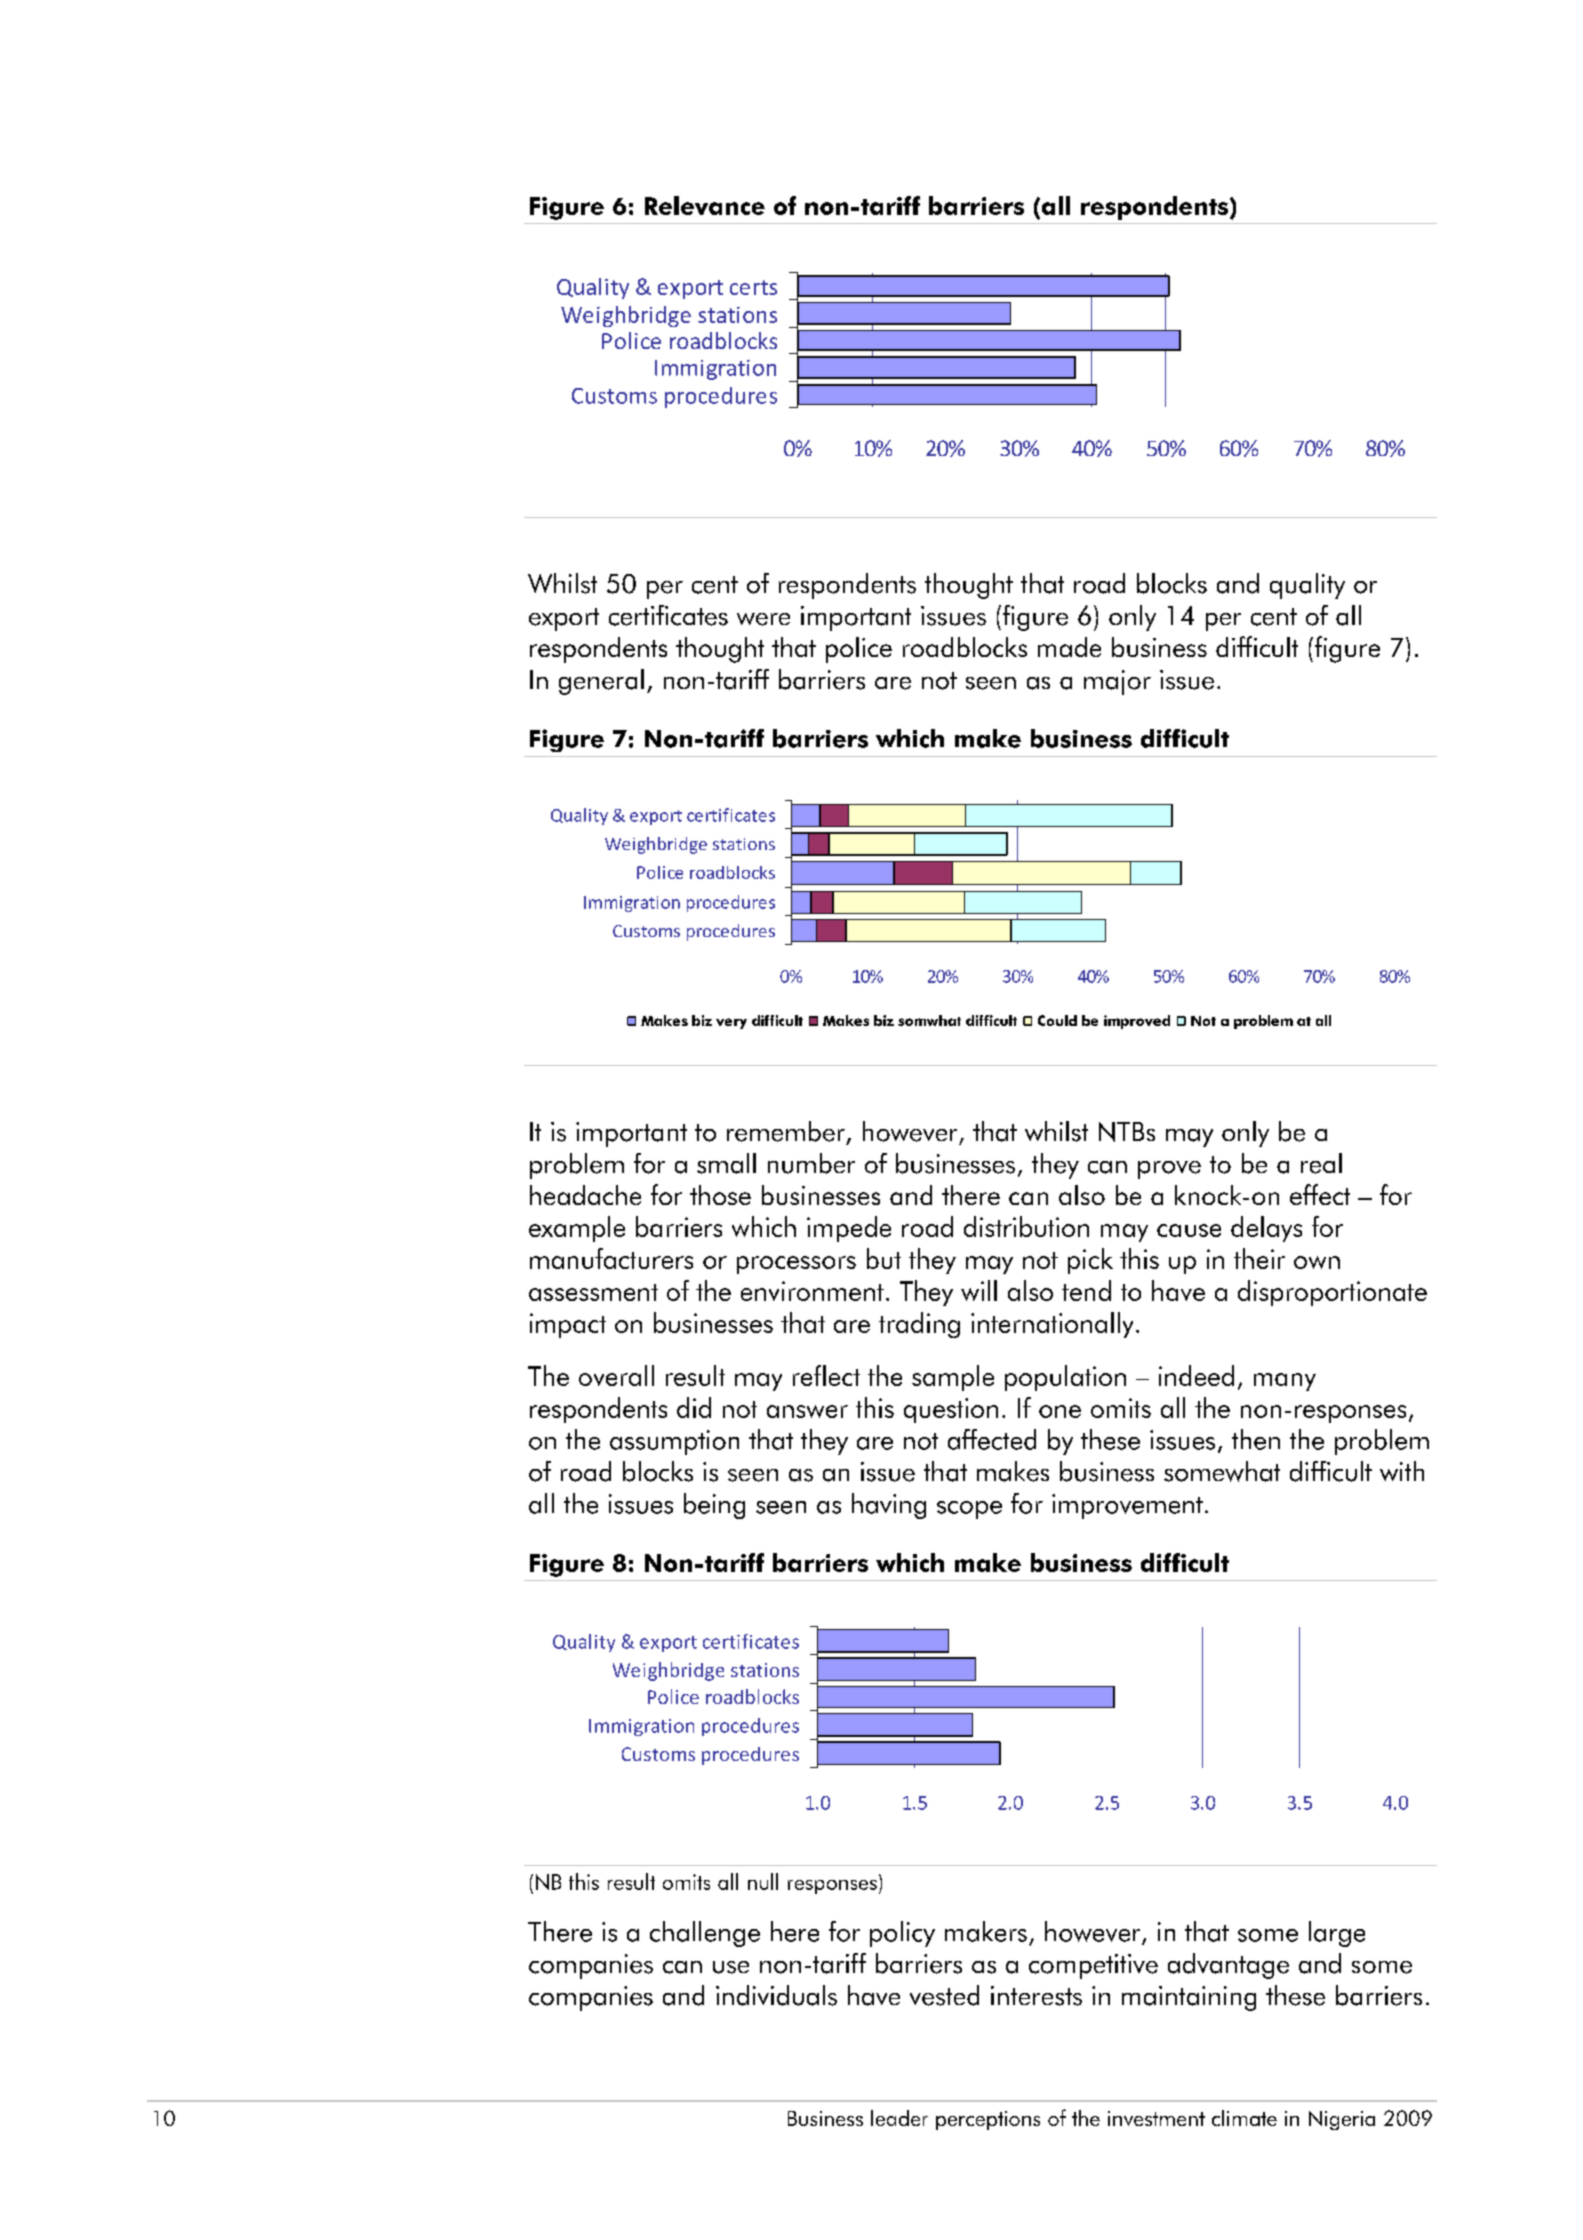  What do you see at coordinates (1057, 1020) in the screenshot?
I see `Could` at bounding box center [1057, 1020].
